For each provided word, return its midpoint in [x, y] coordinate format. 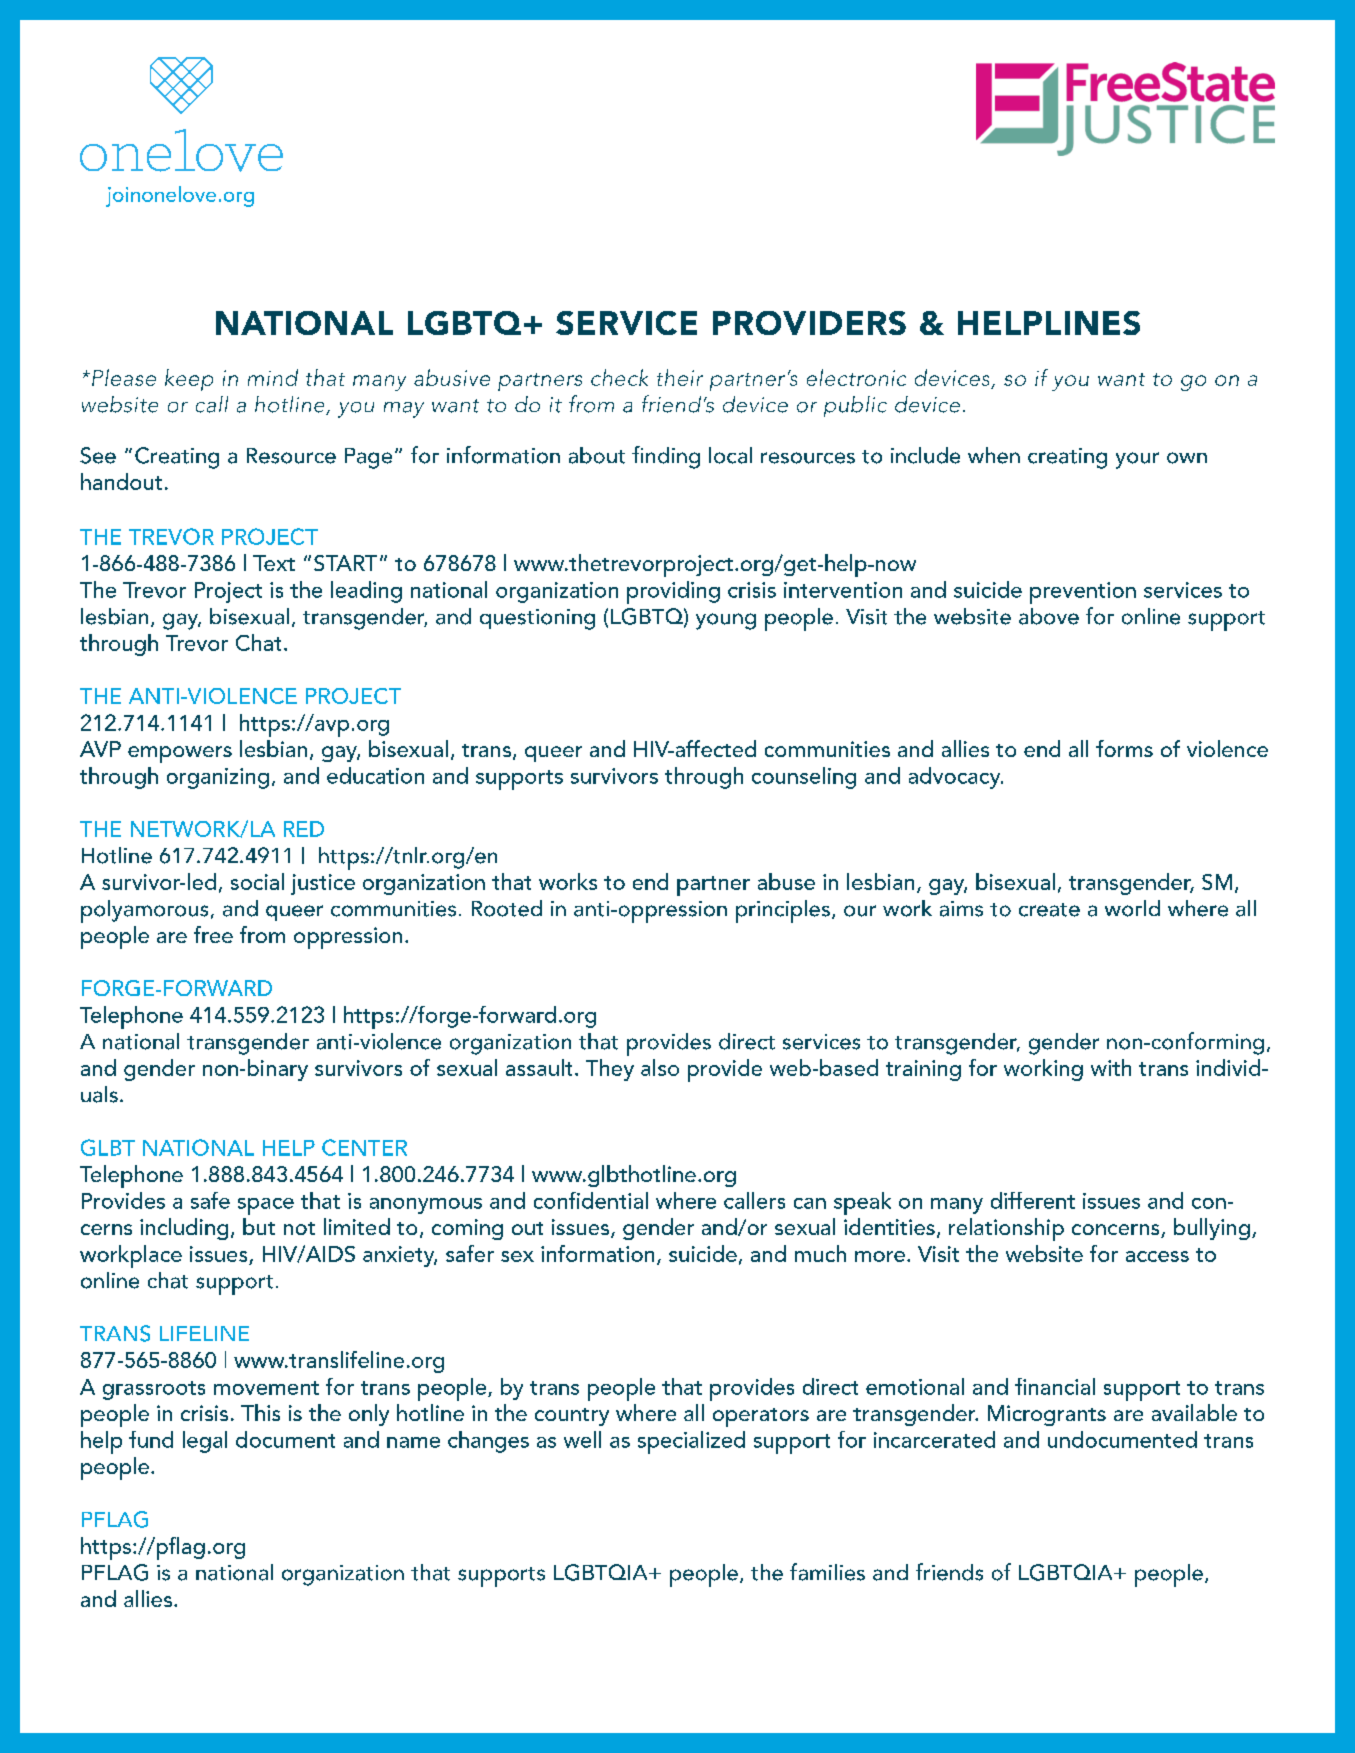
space [266, 1206]
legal [205, 1442]
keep [189, 380]
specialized [691, 1442]
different [1033, 1200]
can [810, 1203]
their [680, 377]
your [1137, 460]
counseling [804, 778]
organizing [218, 778]
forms [1124, 748]
